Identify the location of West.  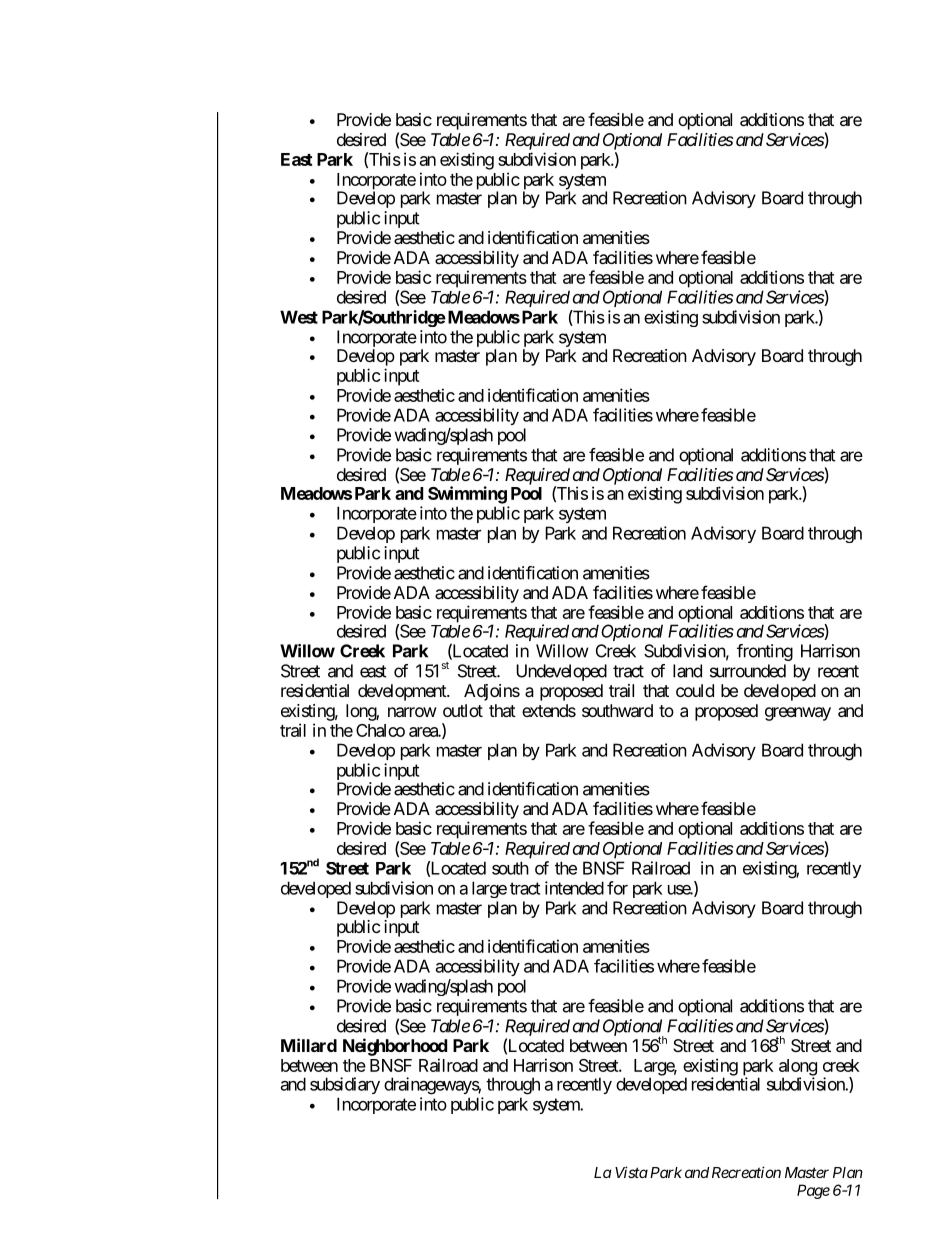
(299, 317).
